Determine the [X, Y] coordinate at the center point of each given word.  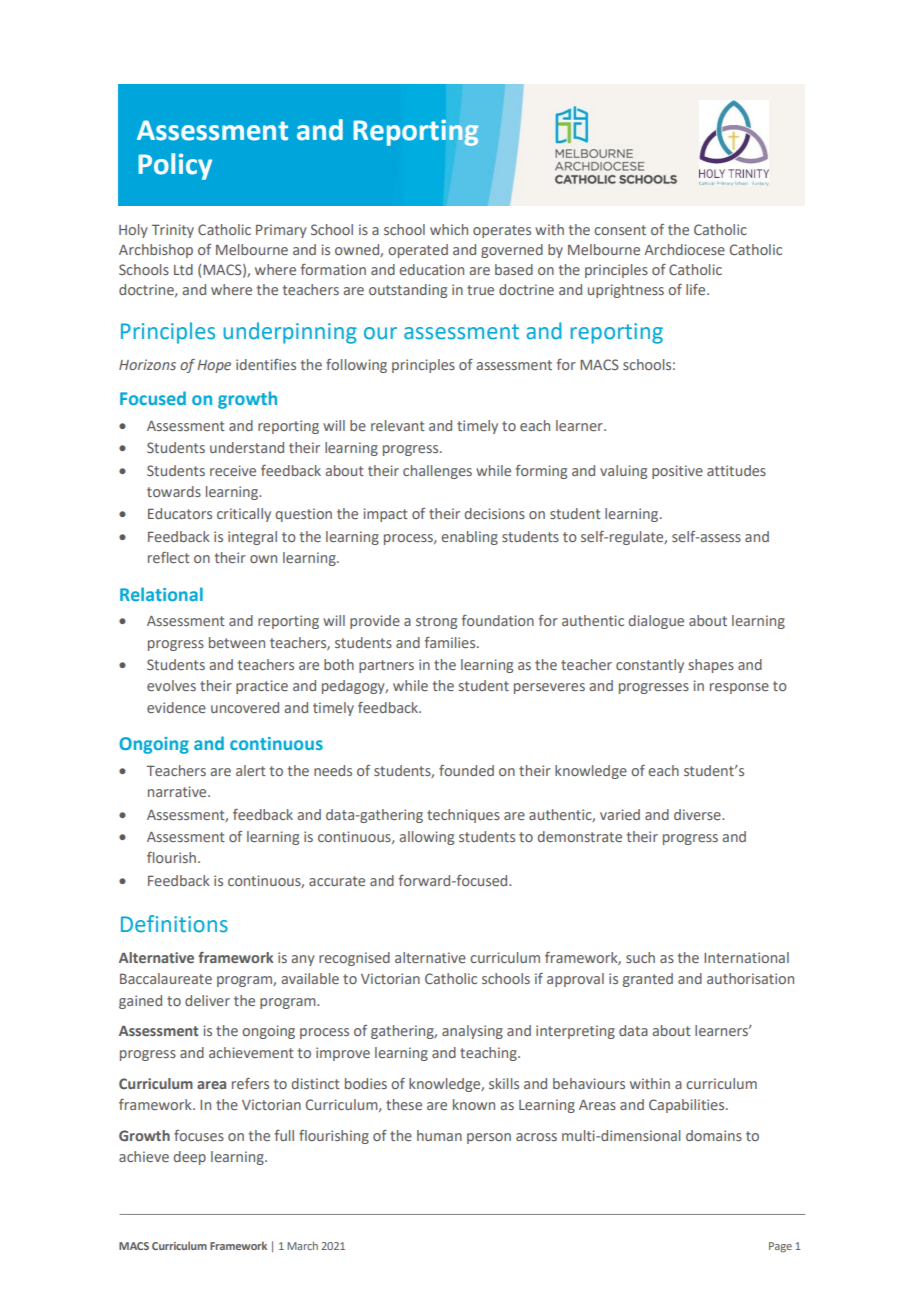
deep [189, 1158]
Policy [175, 166]
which [449, 229]
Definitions [174, 924]
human [439, 1135]
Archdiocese [684, 249]
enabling [469, 538]
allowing [427, 838]
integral [252, 538]
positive [677, 472]
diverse [698, 814]
